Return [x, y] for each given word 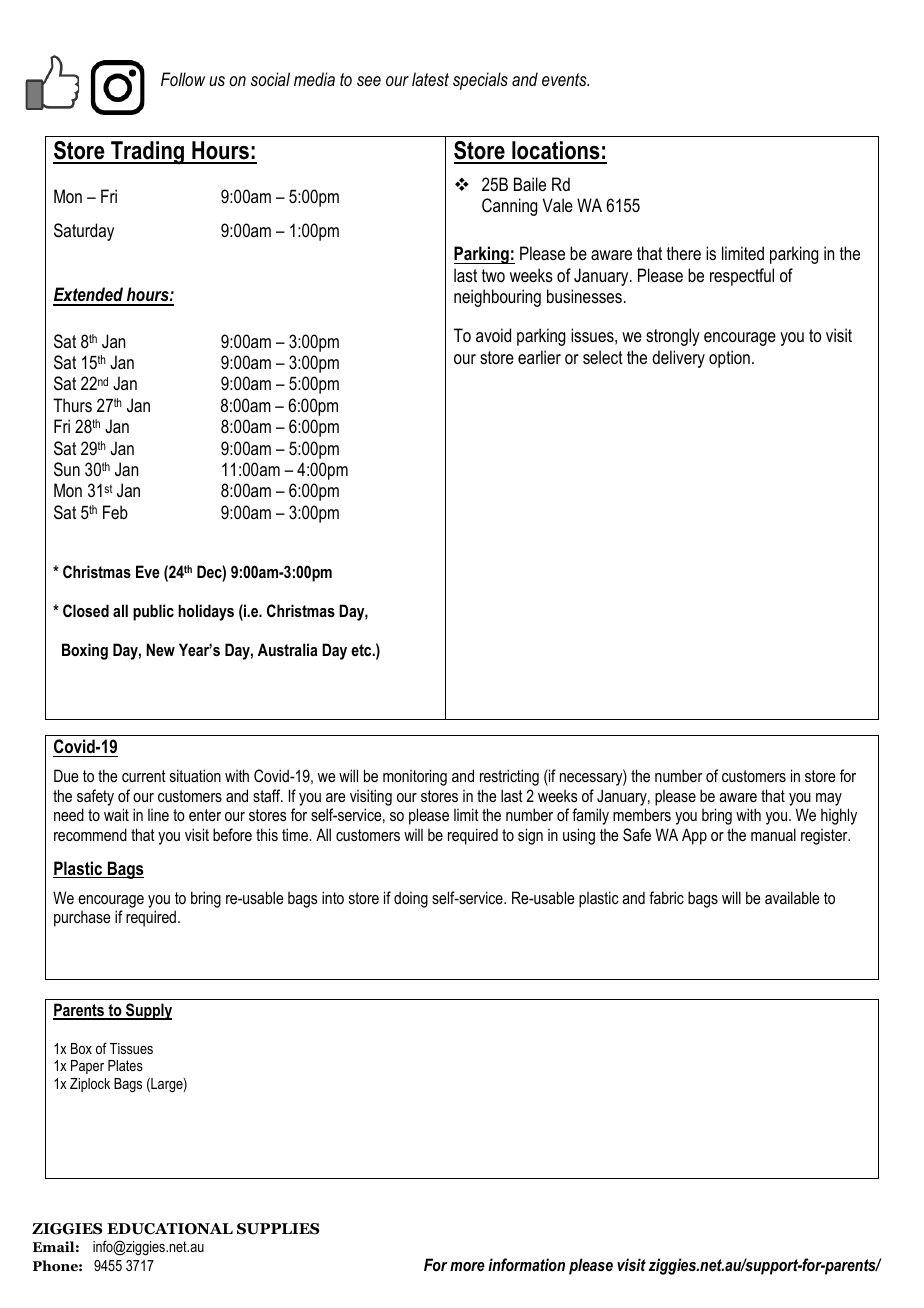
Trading [148, 153]
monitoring [415, 777]
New [160, 649]
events [565, 79]
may [829, 799]
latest [430, 79]
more [467, 1266]
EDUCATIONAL [170, 1229]
